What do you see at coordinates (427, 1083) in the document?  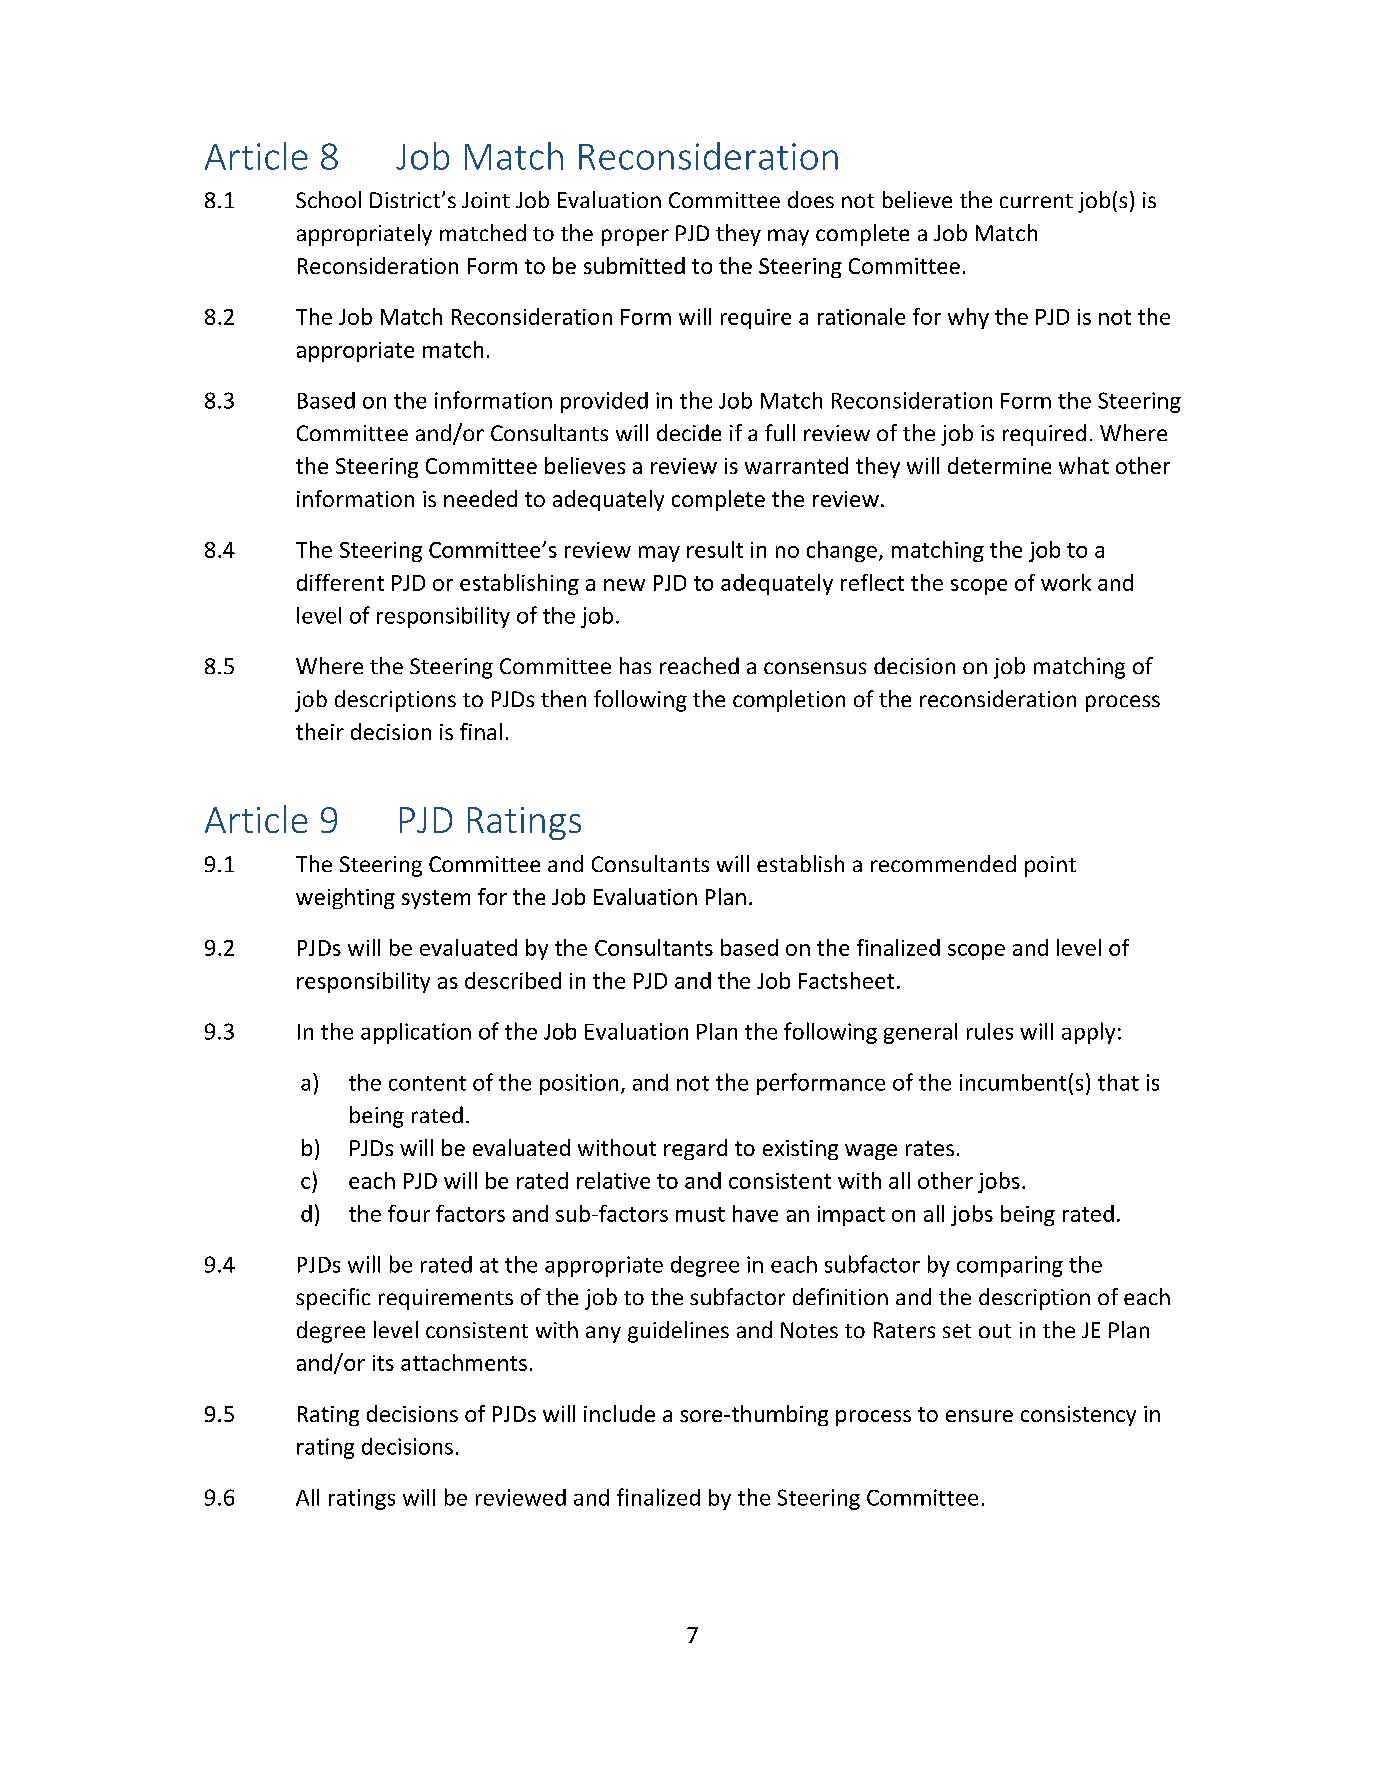 I see `content` at bounding box center [427, 1083].
